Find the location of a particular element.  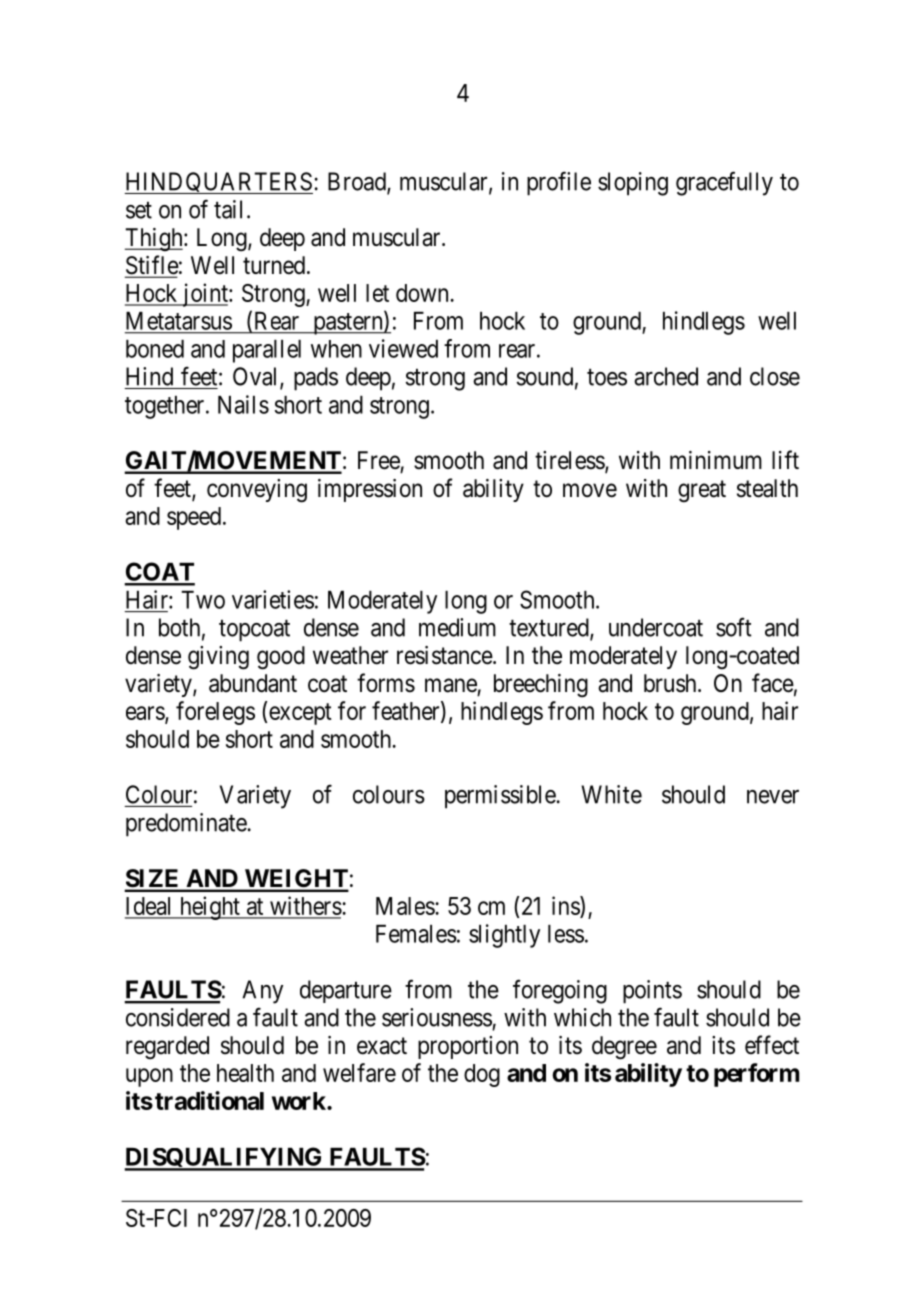

gracefully is located at coordinates (724, 183).
